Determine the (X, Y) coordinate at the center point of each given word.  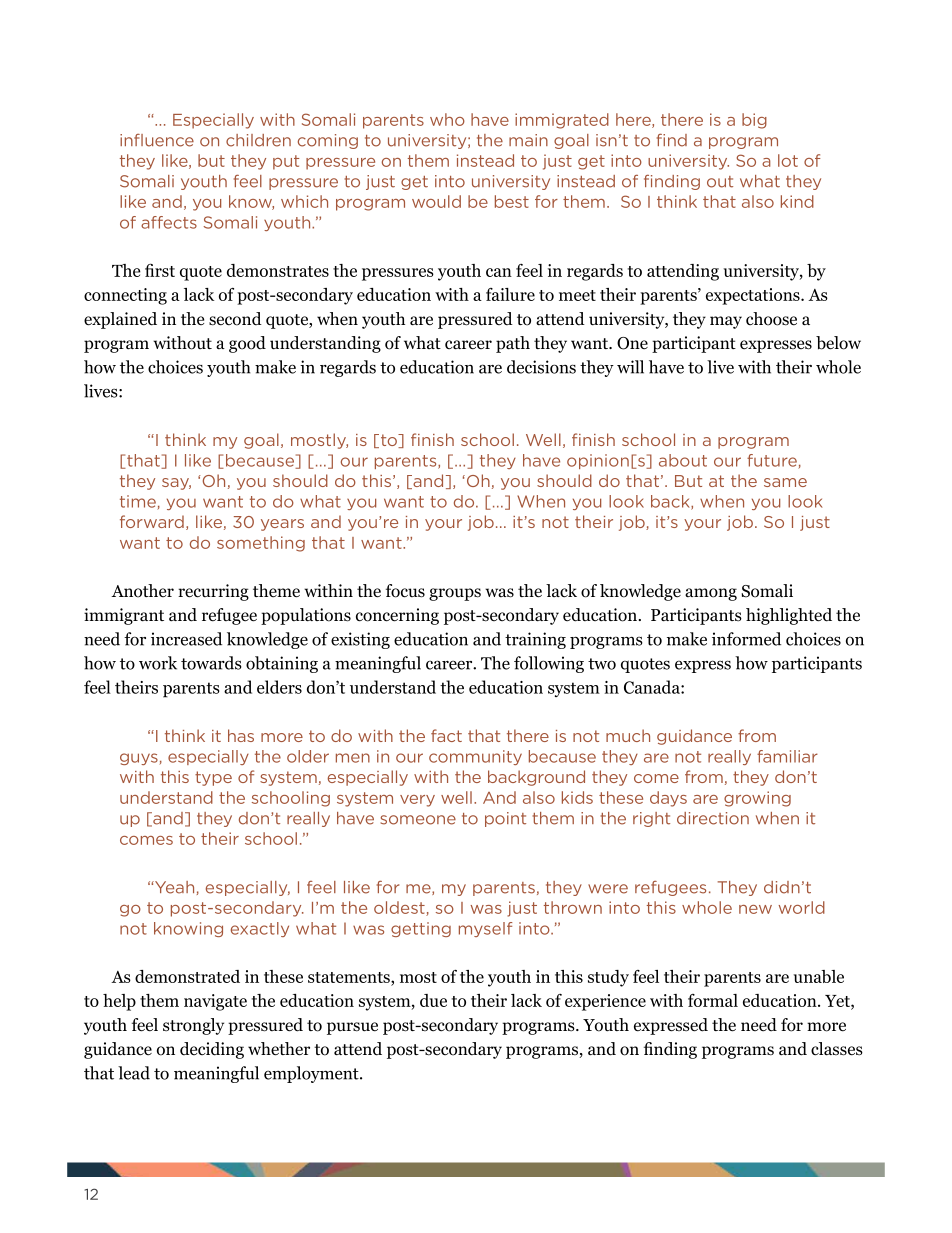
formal (713, 1000)
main (528, 140)
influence (157, 140)
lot (788, 160)
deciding (212, 1050)
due (433, 1000)
